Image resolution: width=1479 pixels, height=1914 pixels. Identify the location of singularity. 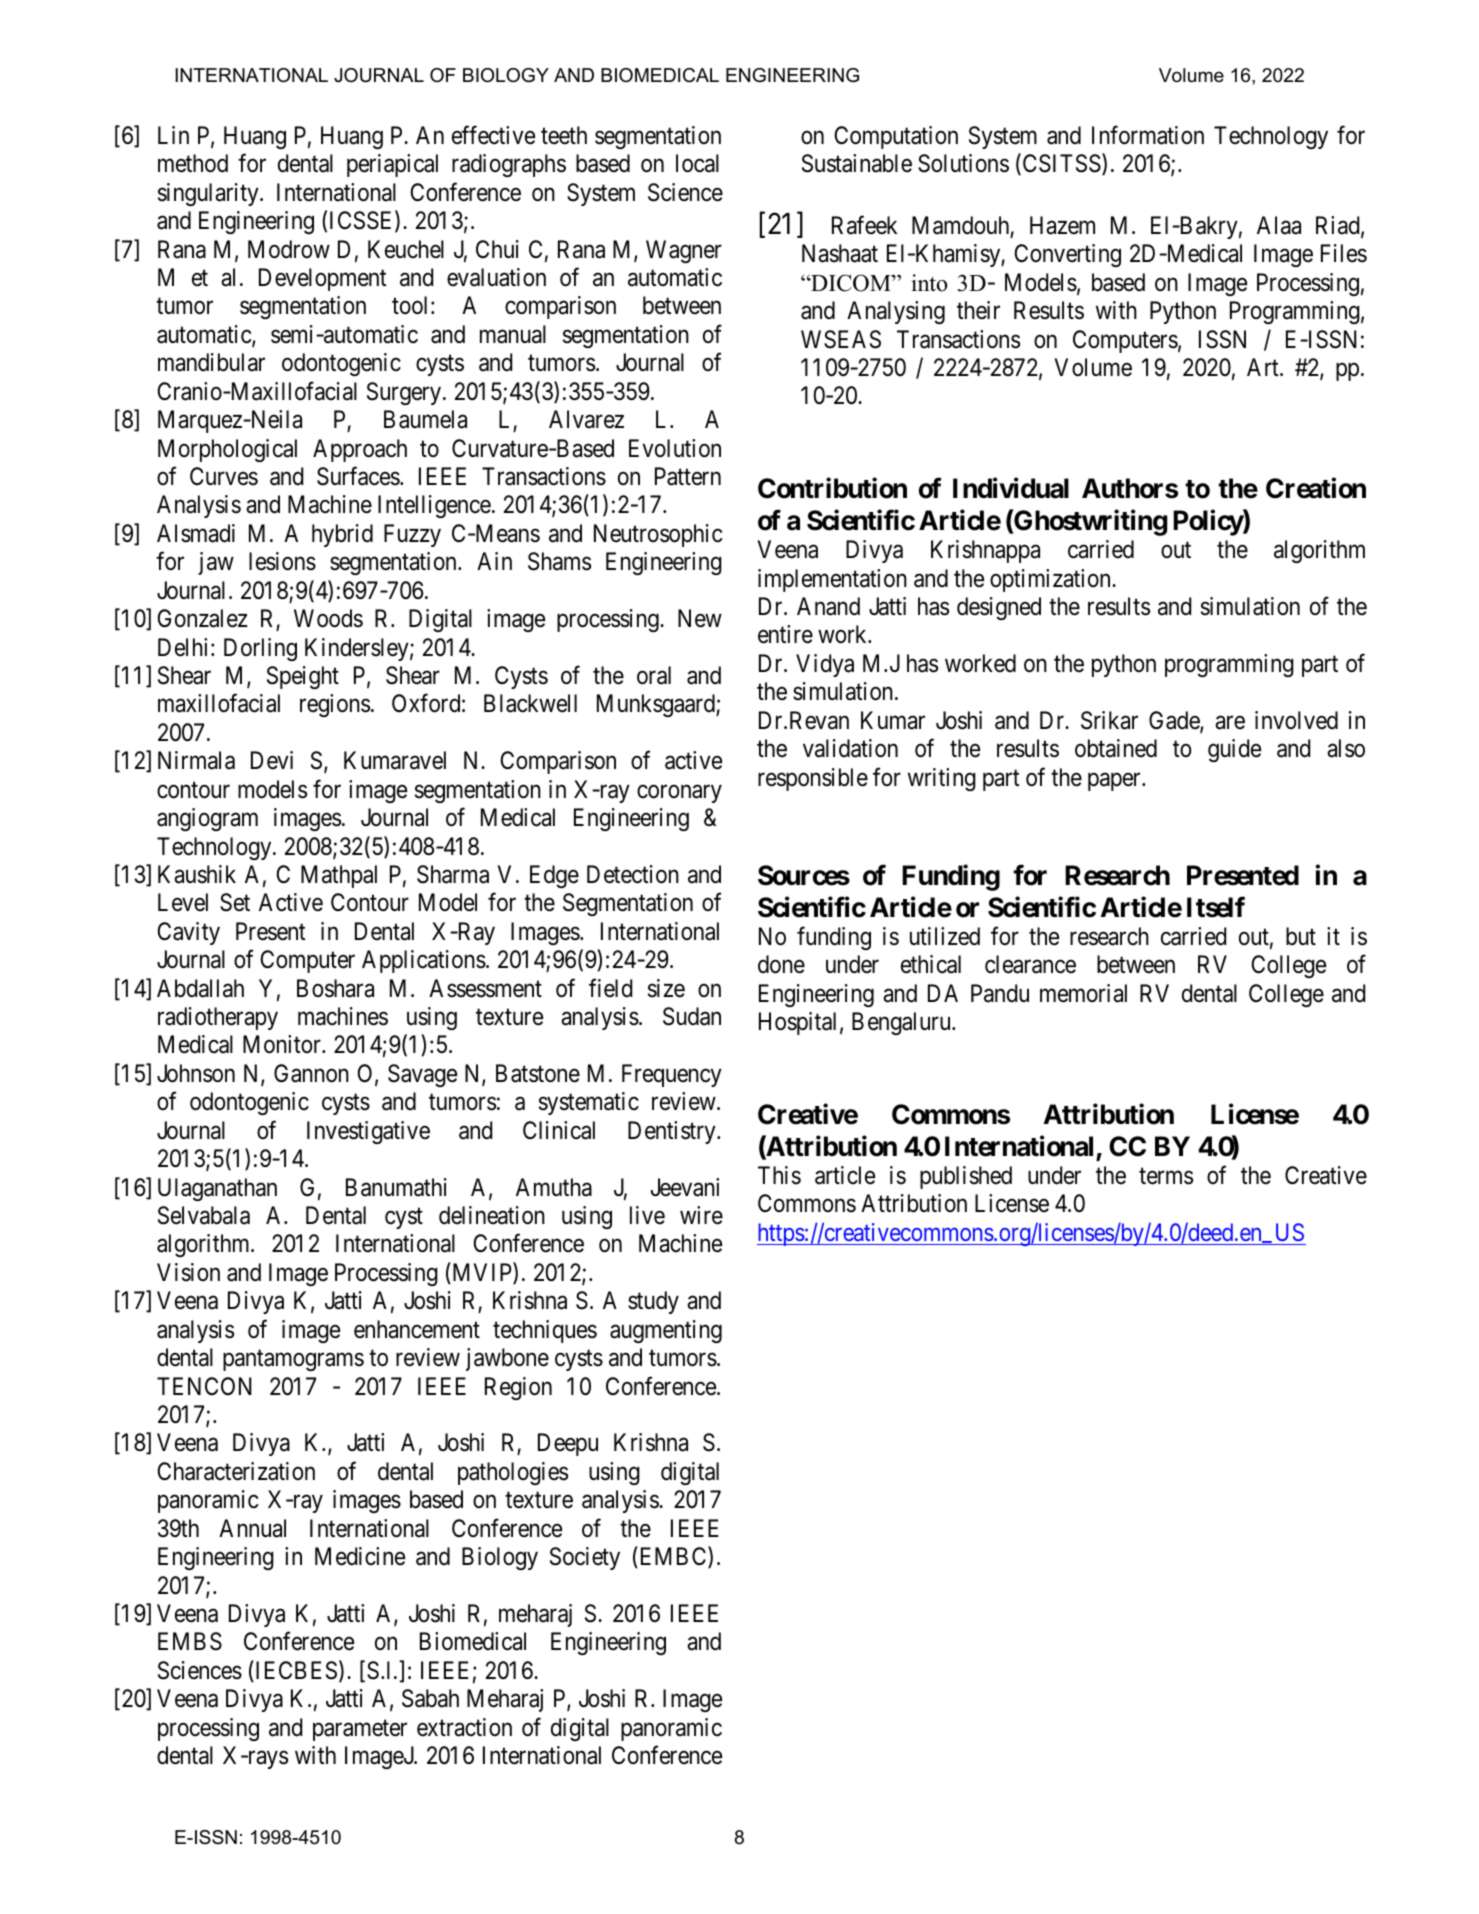
(209, 194).
